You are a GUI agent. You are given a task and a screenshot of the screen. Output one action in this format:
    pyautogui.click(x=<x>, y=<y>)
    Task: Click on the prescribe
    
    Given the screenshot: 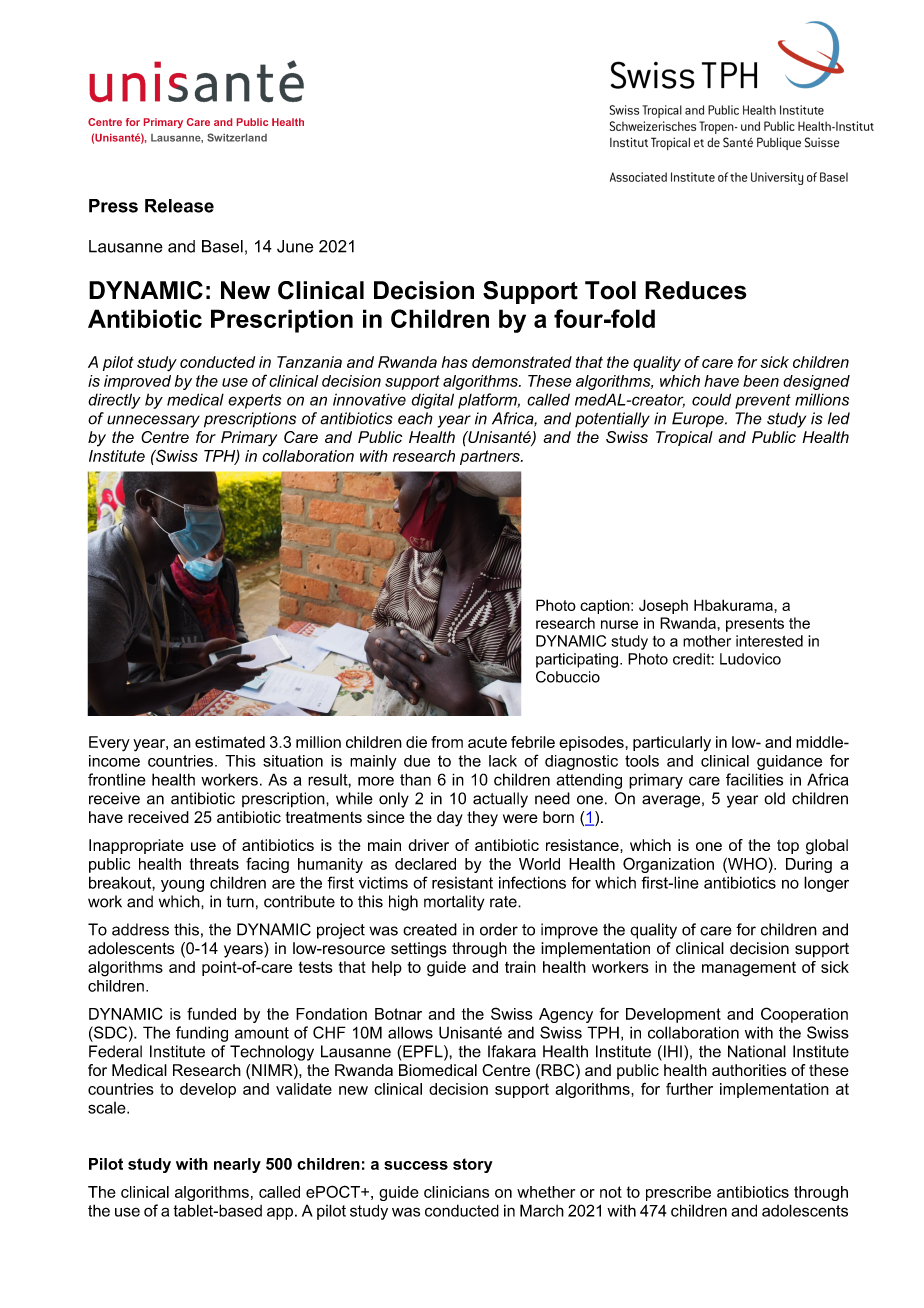 What is the action you would take?
    pyautogui.click(x=678, y=1193)
